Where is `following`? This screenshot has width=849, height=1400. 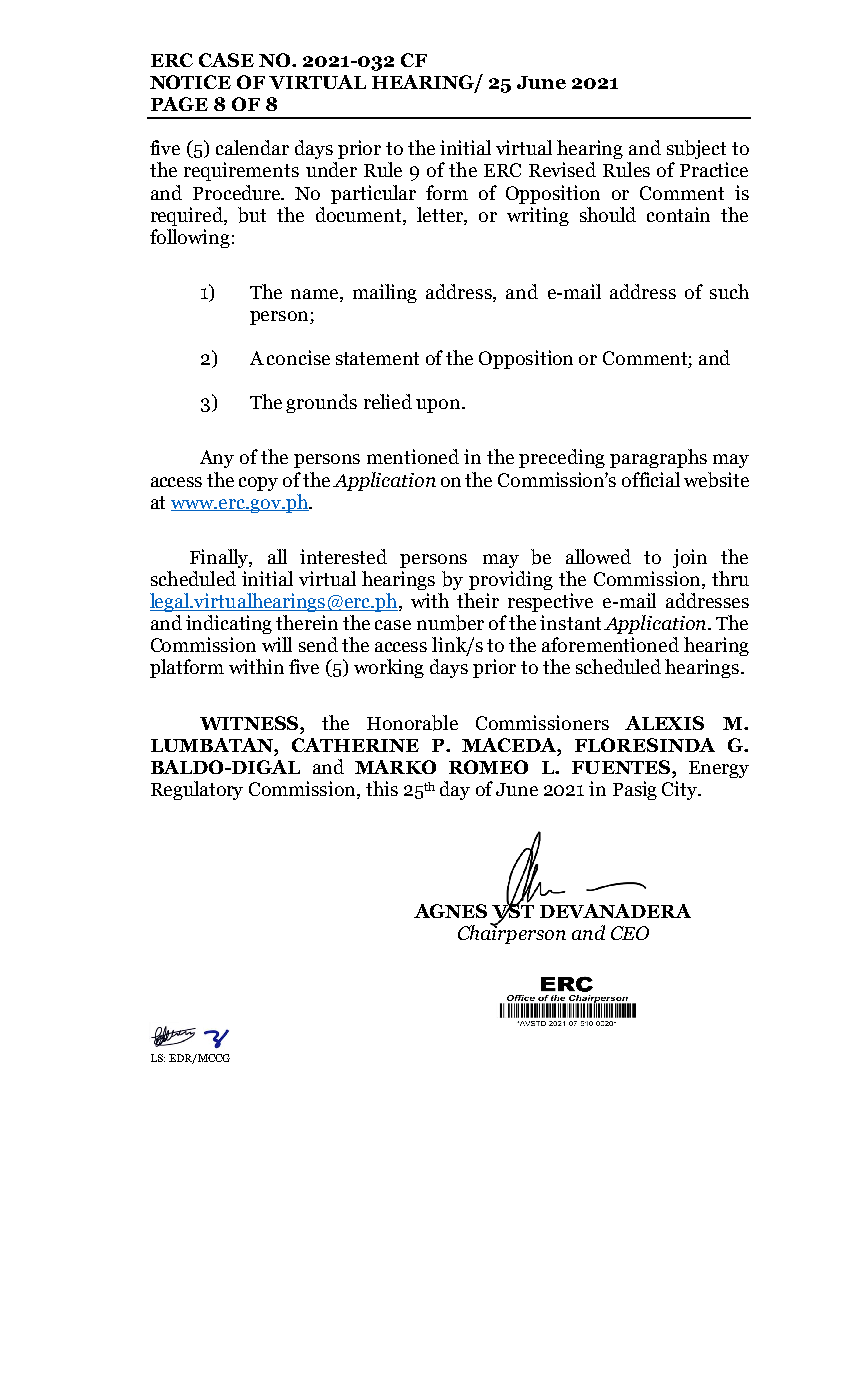
following is located at coordinates (190, 238).
